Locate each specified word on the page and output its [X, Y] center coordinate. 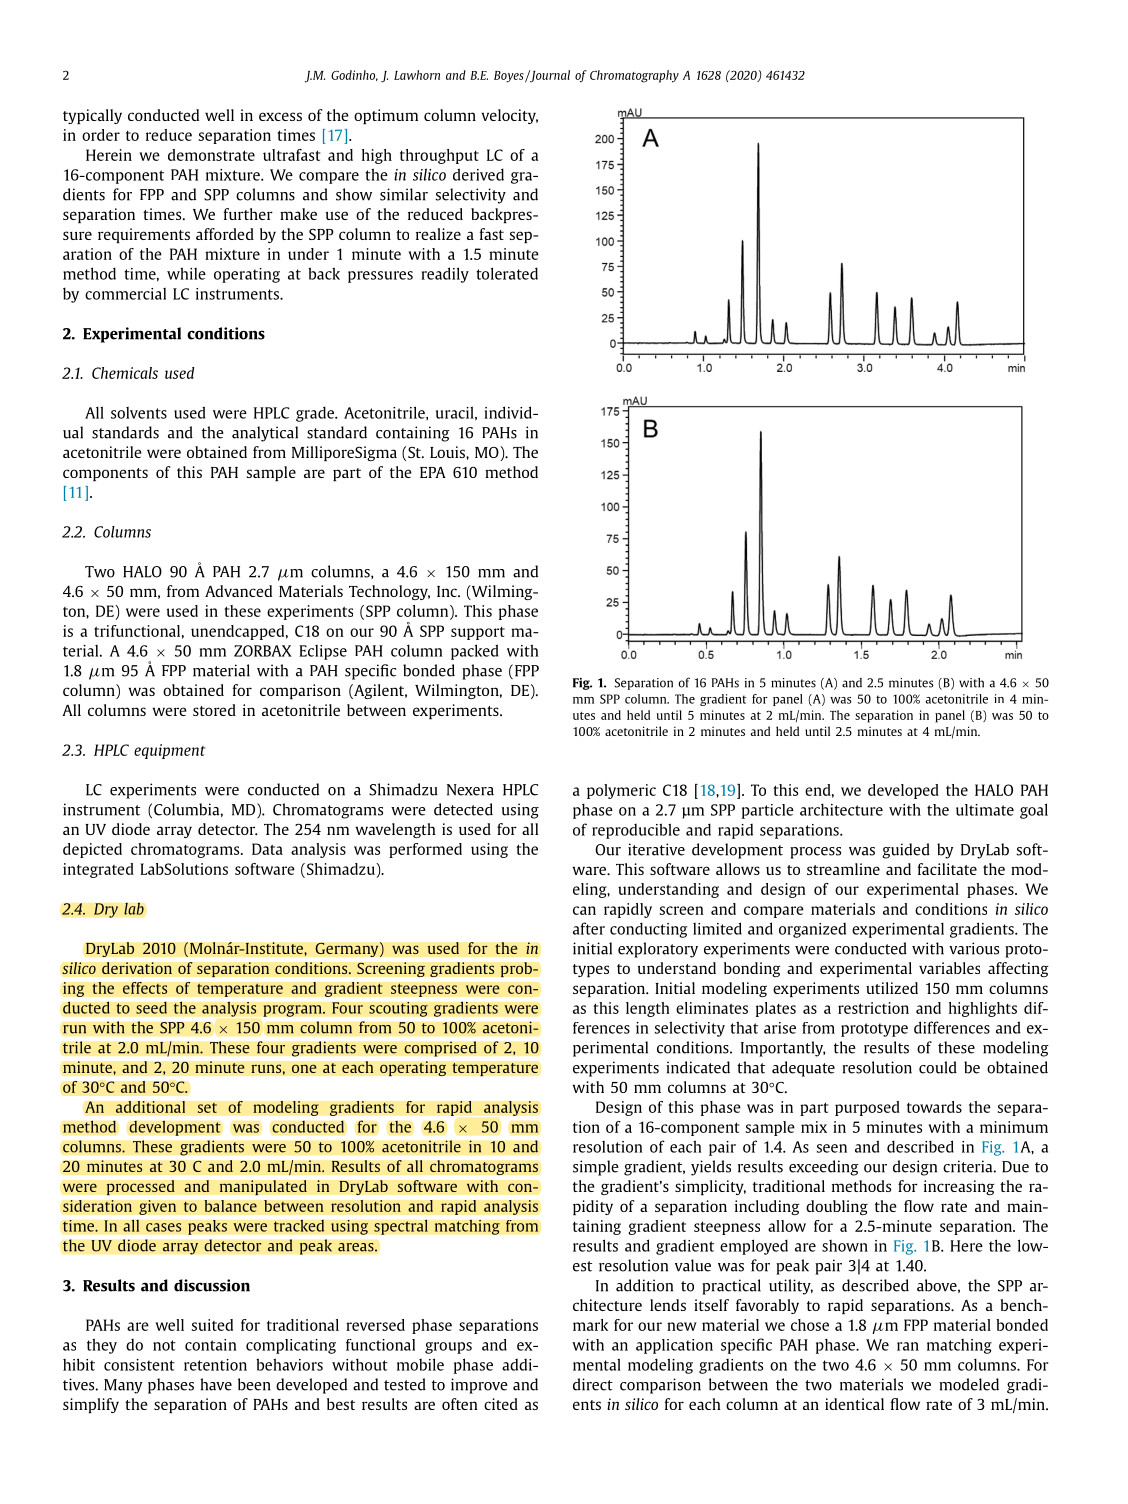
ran [908, 1346]
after [589, 928]
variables [949, 968]
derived [478, 174]
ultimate [985, 810]
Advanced [238, 591]
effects [145, 988]
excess [280, 116]
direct [593, 1384]
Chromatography [634, 76]
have [216, 1384]
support [478, 633]
